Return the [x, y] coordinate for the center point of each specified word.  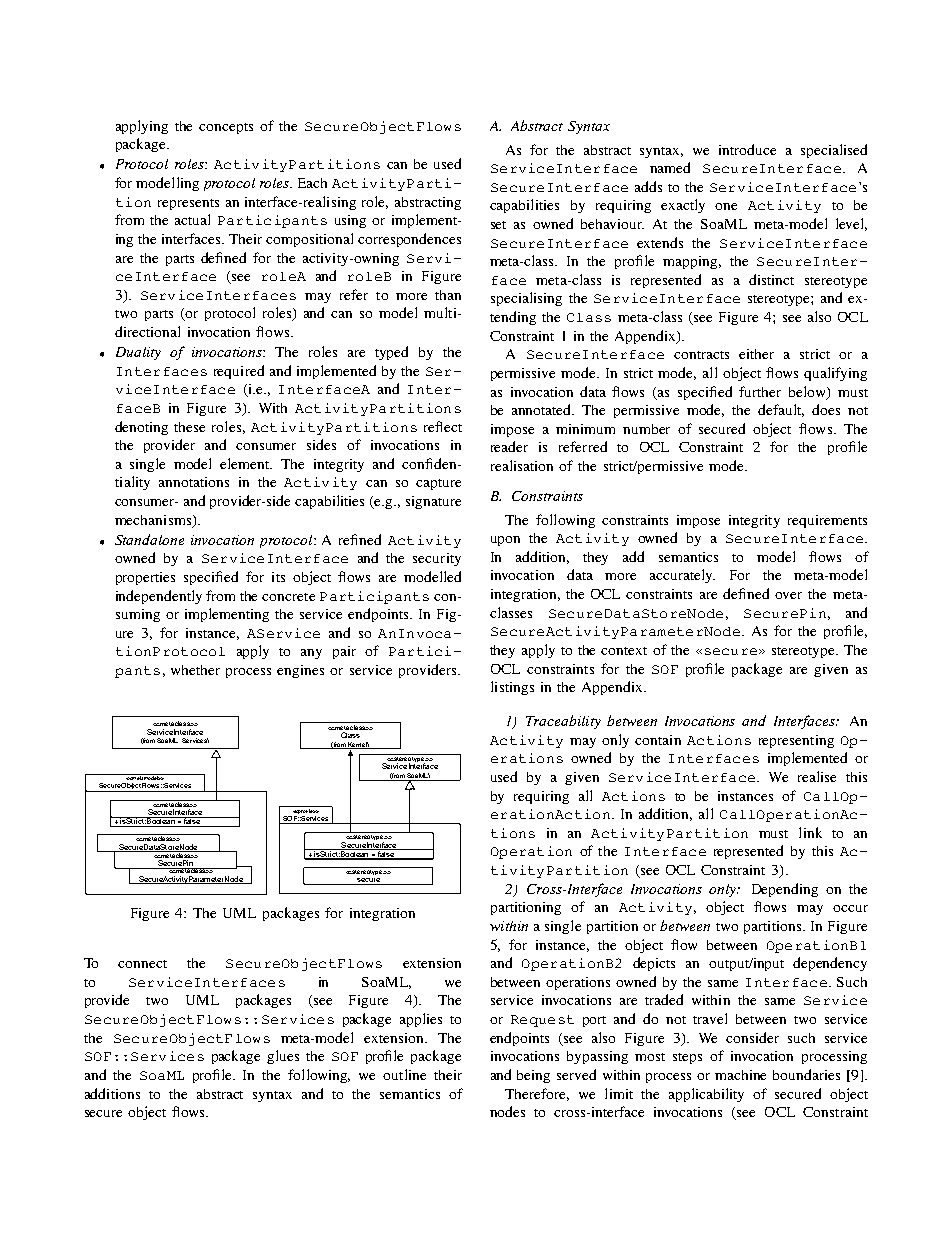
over [788, 595]
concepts [226, 128]
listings [512, 688]
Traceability [563, 722]
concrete [288, 597]
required [239, 372]
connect [142, 964]
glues [283, 1057]
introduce [747, 149]
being [533, 1076]
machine [740, 1075]
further [760, 391]
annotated [543, 409]
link [810, 832]
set [498, 225]
